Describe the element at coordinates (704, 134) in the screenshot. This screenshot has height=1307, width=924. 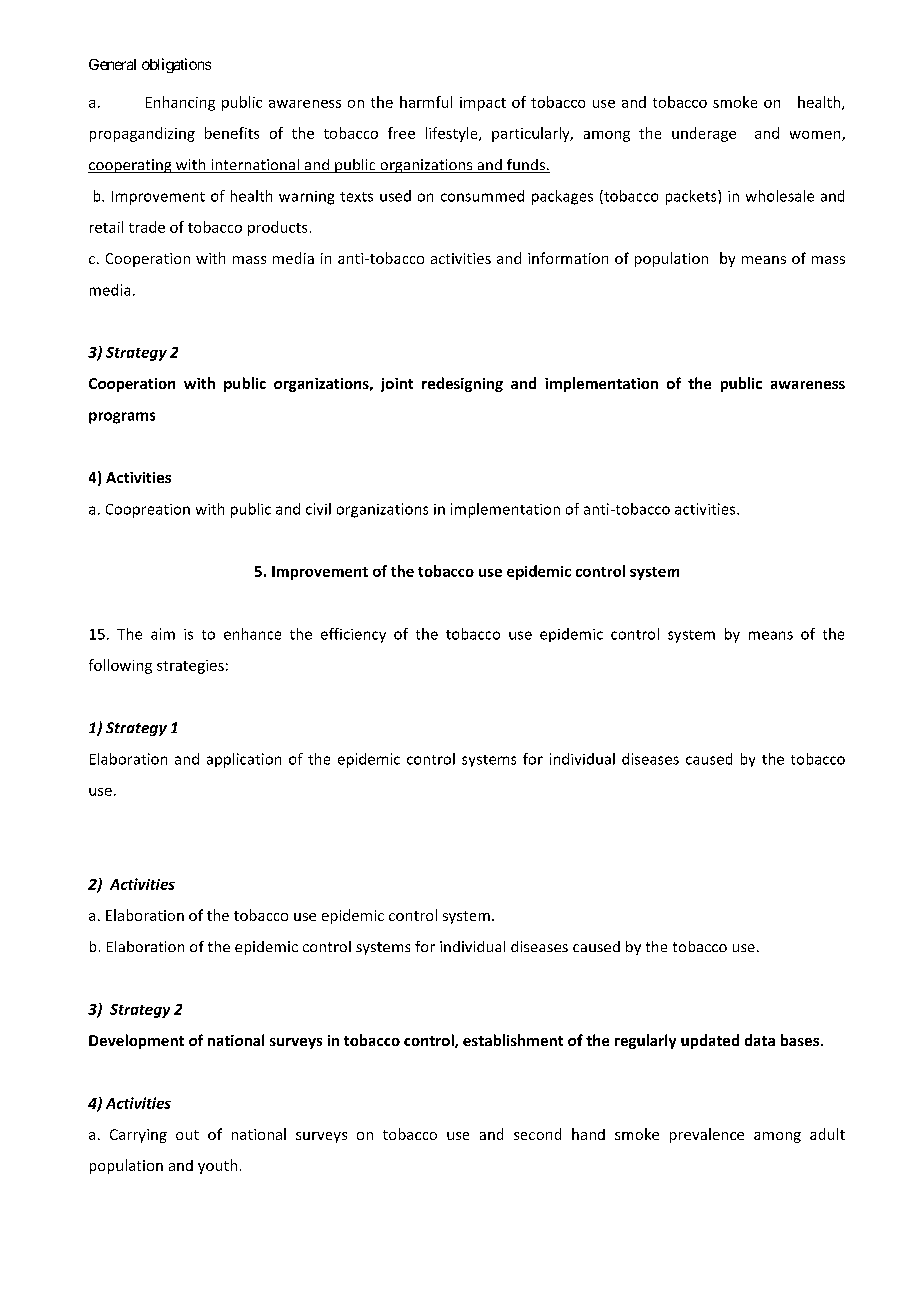
I see `underage` at that location.
